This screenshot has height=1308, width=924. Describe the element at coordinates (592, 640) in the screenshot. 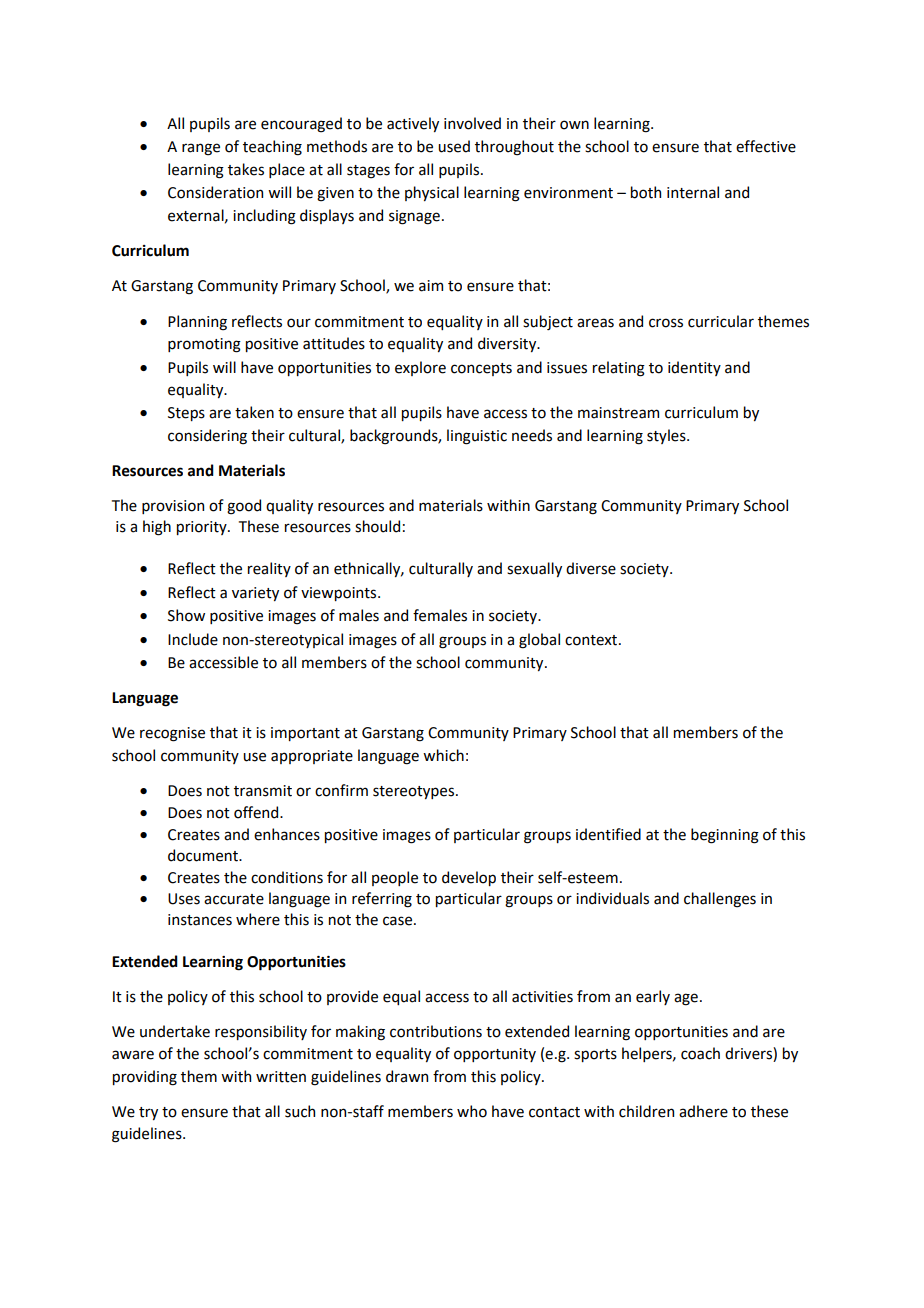

I see `context` at that location.
